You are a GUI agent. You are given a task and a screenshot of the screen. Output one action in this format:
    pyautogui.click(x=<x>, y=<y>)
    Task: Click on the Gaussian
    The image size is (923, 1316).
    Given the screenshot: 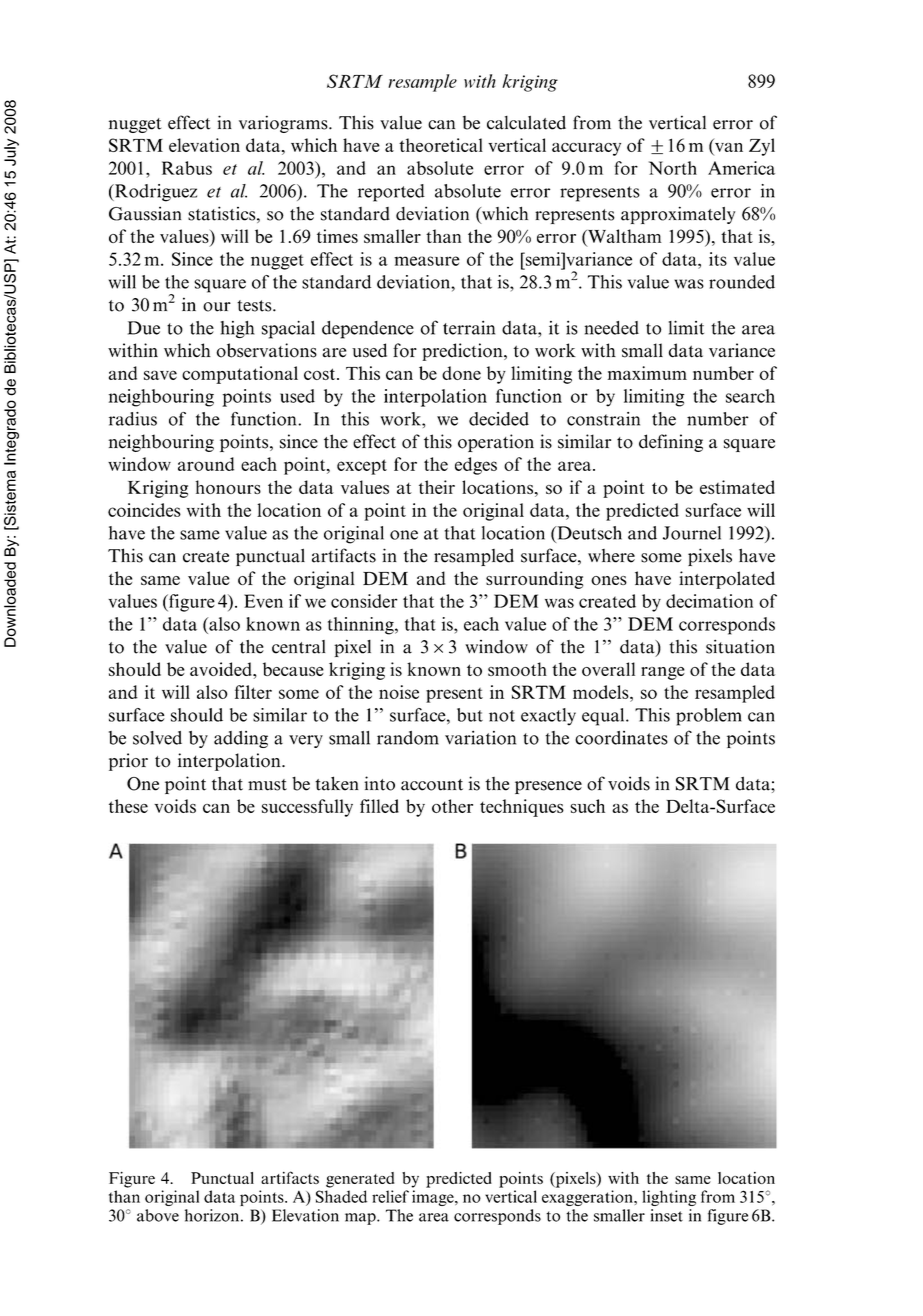 What is the action you would take?
    pyautogui.click(x=145, y=213)
